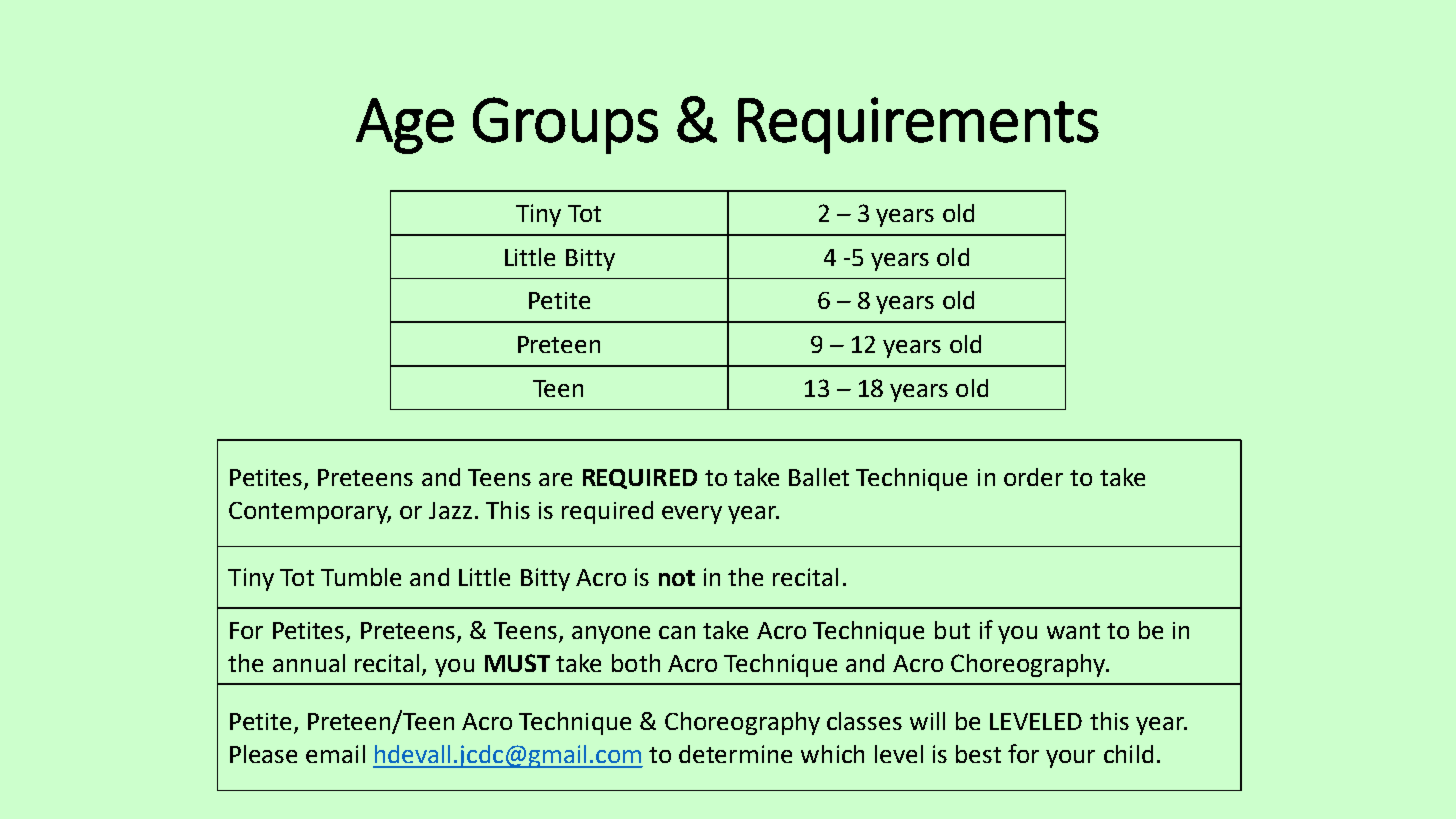 This document has width=1456, height=819. What do you see at coordinates (555, 479) in the document?
I see `are` at bounding box center [555, 479].
